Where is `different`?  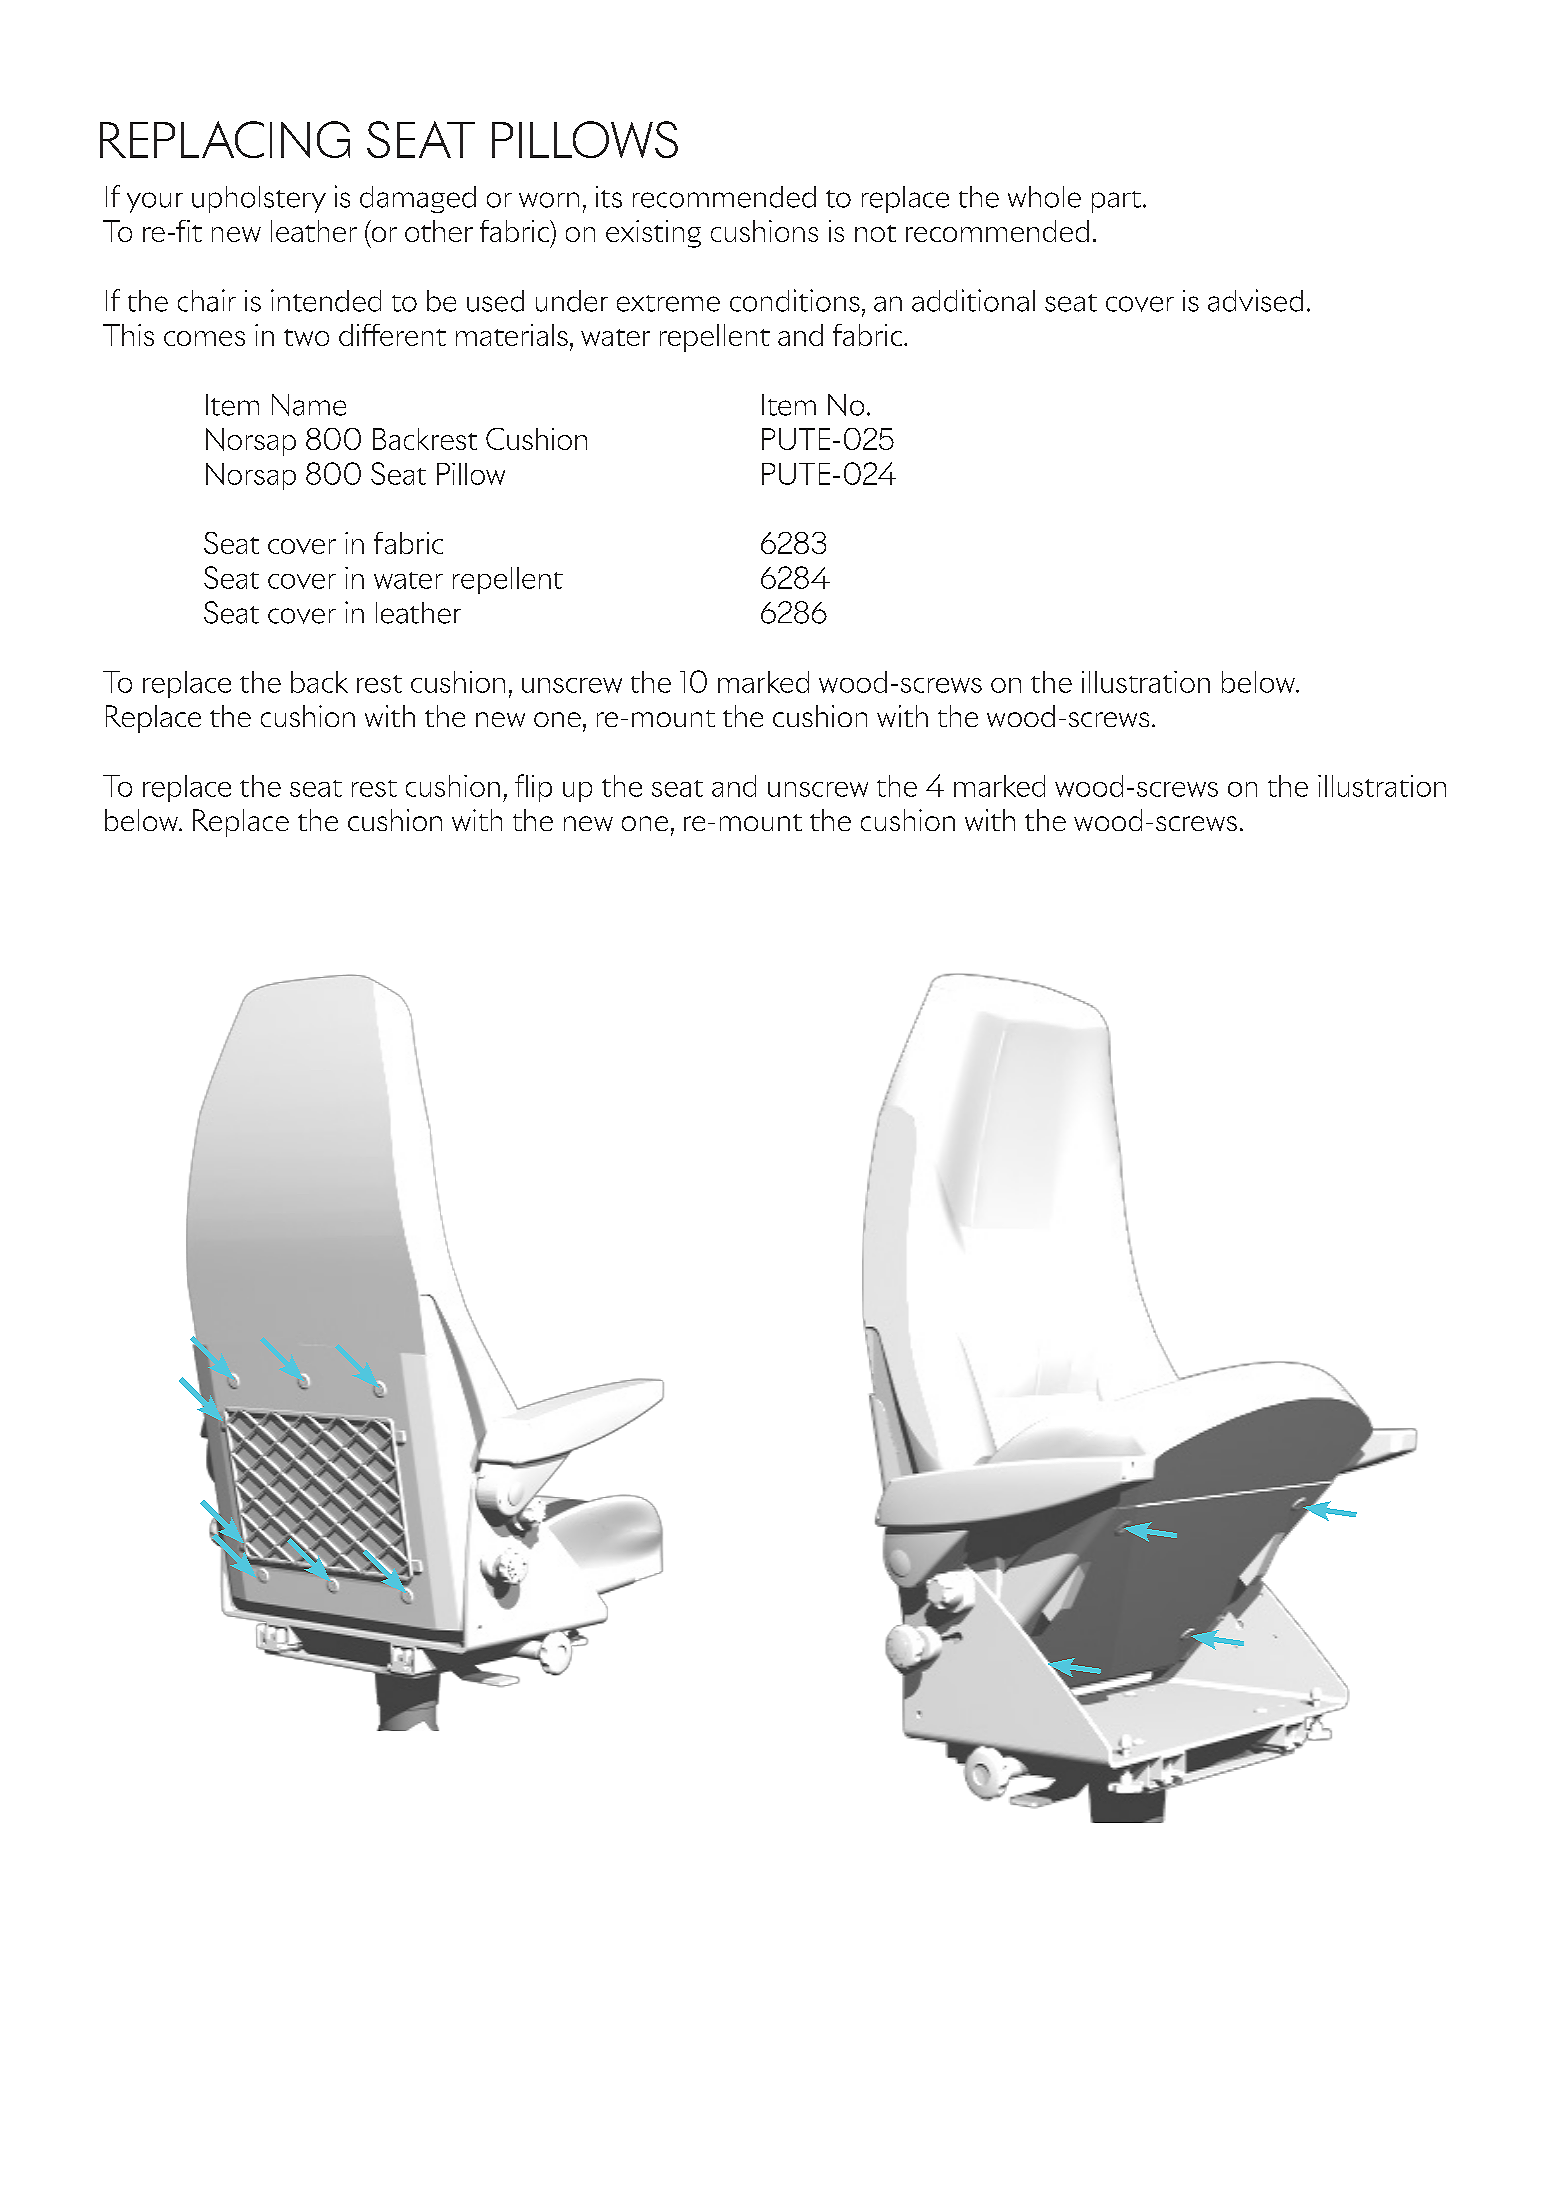
different is located at coordinates (392, 335).
